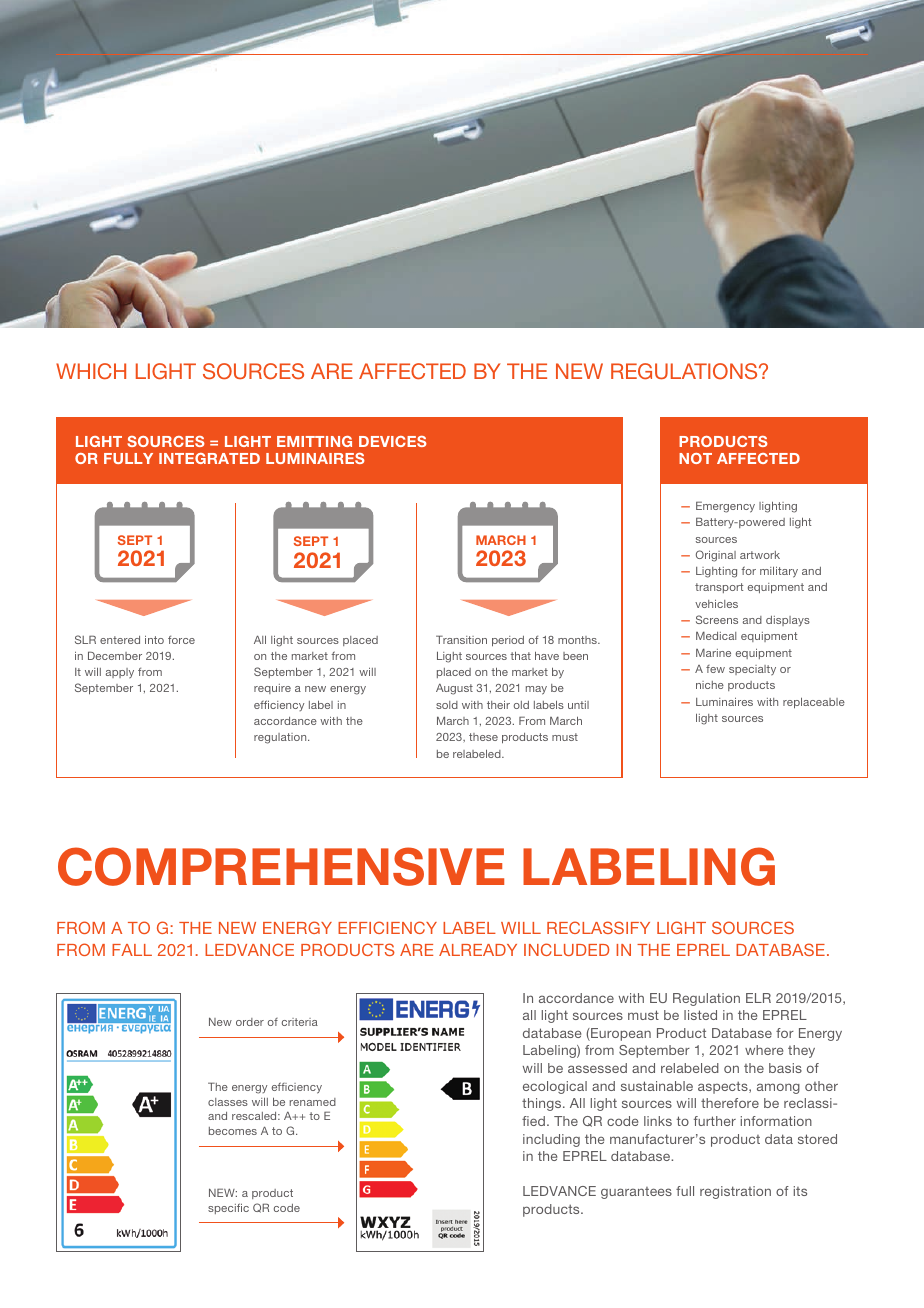  Describe the element at coordinates (713, 652) in the page. I see `Marine` at that location.
